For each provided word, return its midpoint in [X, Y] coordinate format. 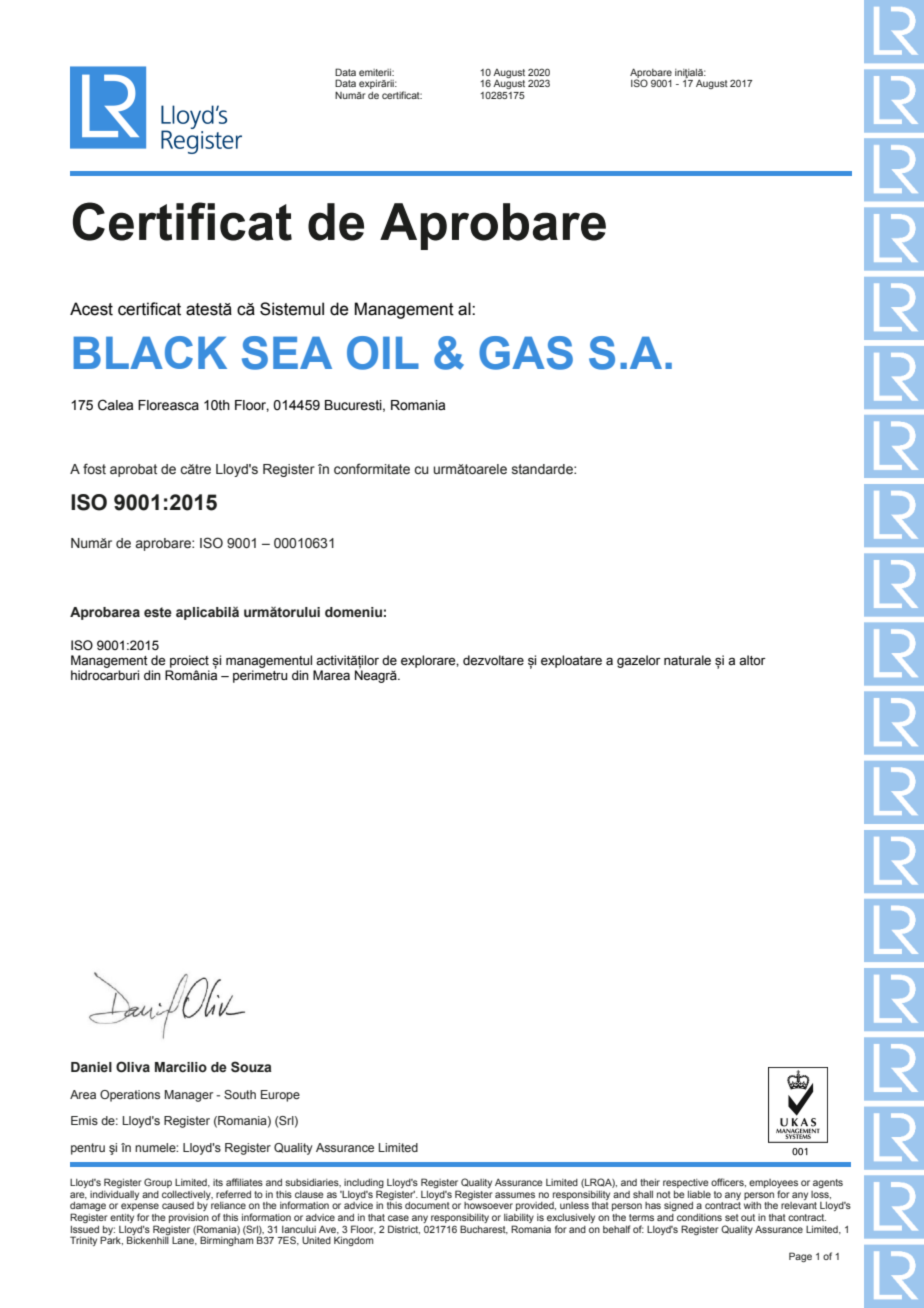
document [427, 1205]
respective [686, 1183]
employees [773, 1185]
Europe [280, 1096]
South [240, 1094]
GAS [526, 353]
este [158, 612]
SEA [287, 353]
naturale [687, 660]
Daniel [91, 1067]
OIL [383, 353]
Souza [251, 1067]
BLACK [150, 352]
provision [189, 1218]
